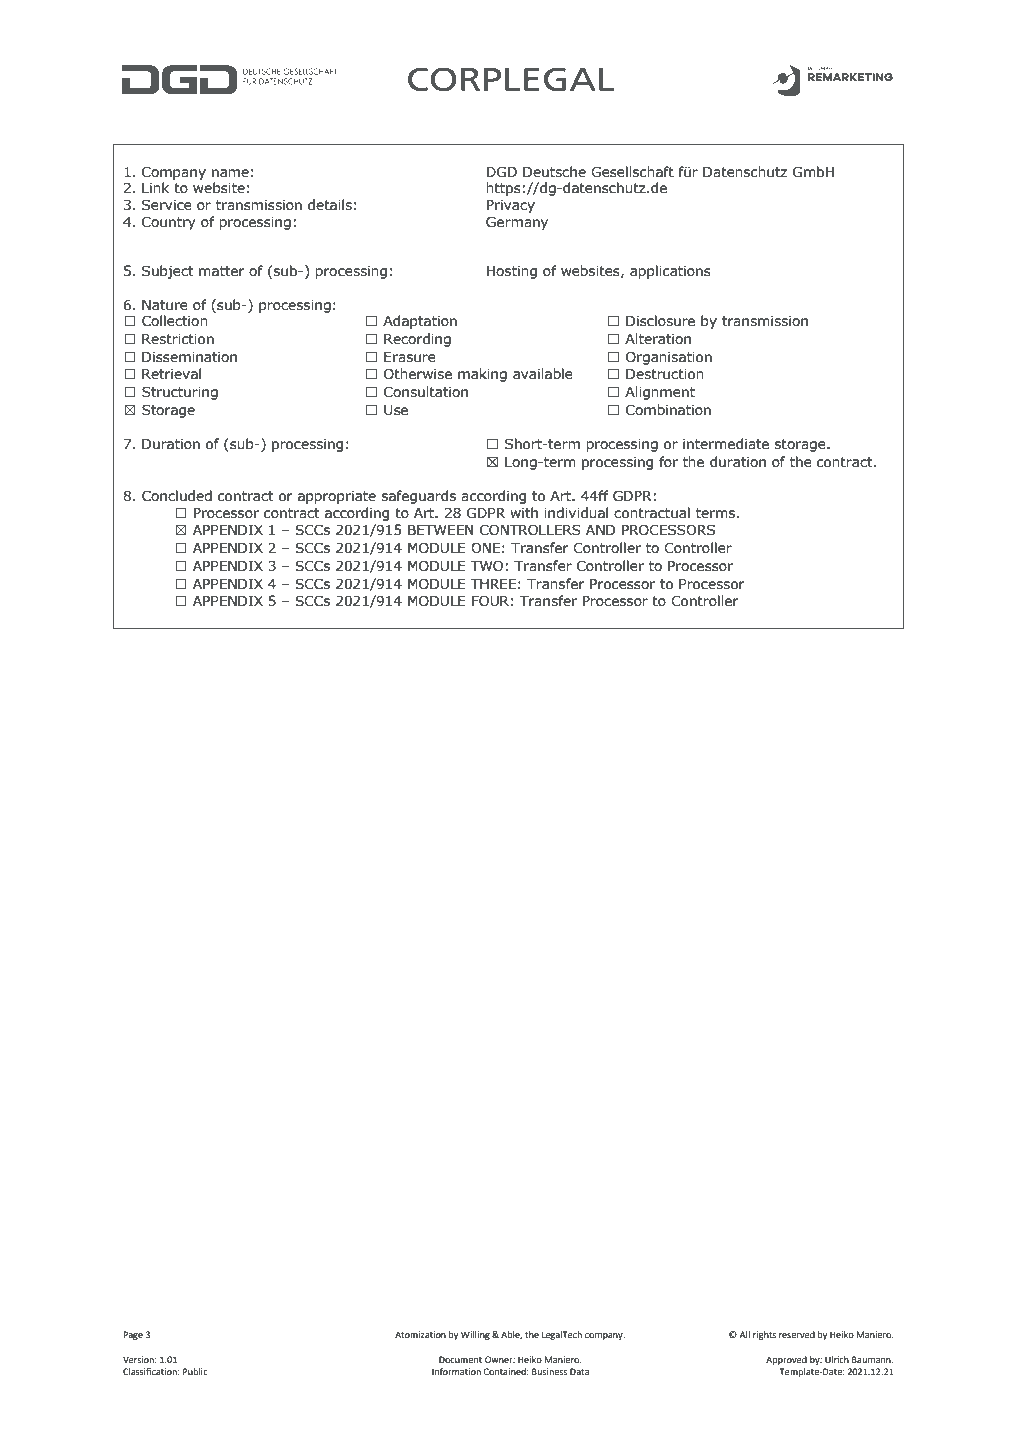 The height and width of the screenshot is (1438, 1017). What do you see at coordinates (195, 1371) in the screenshot?
I see `Public` at bounding box center [195, 1371].
